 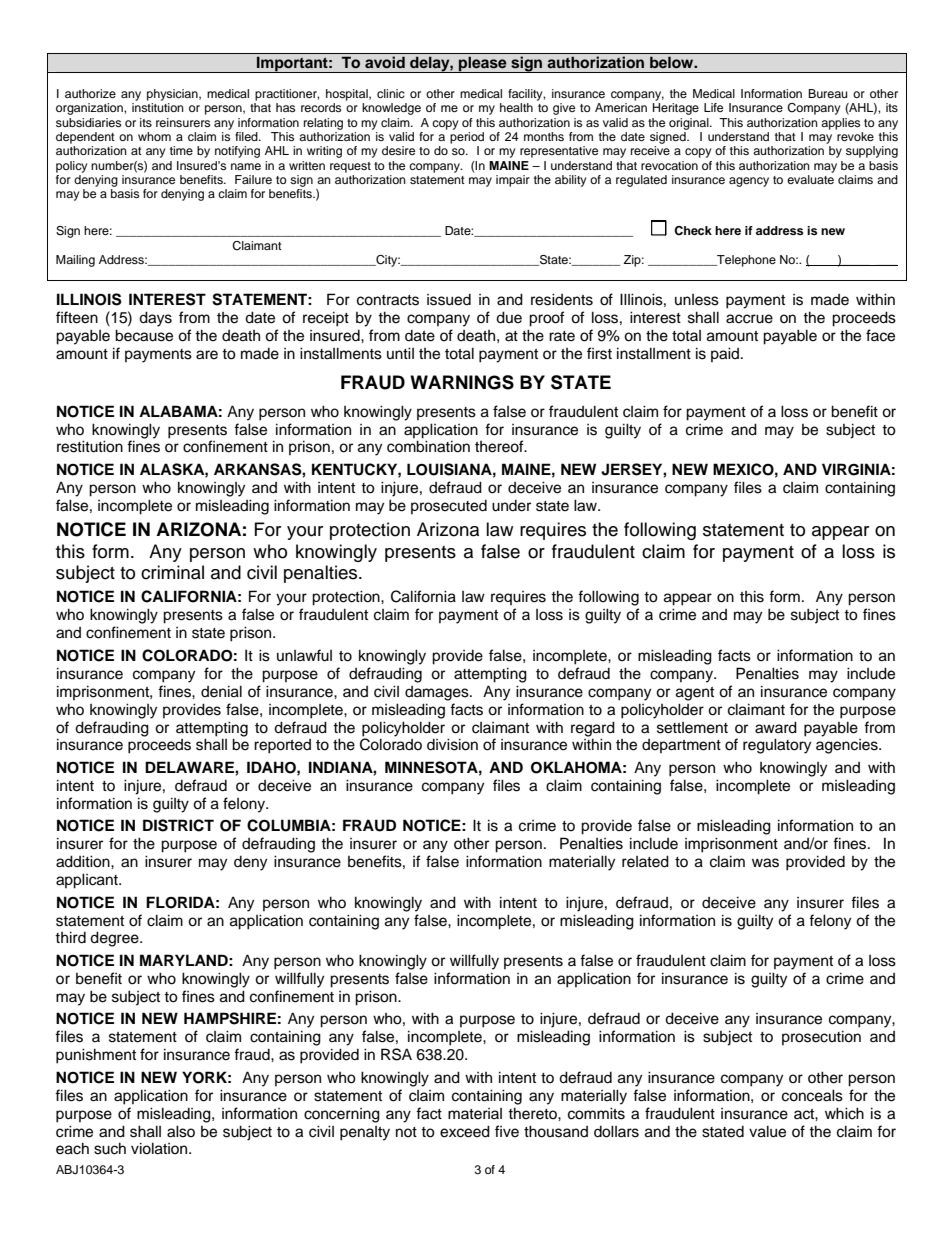 What do you see at coordinates (178, 825) in the screenshot?
I see `DISTRICT` at bounding box center [178, 825].
